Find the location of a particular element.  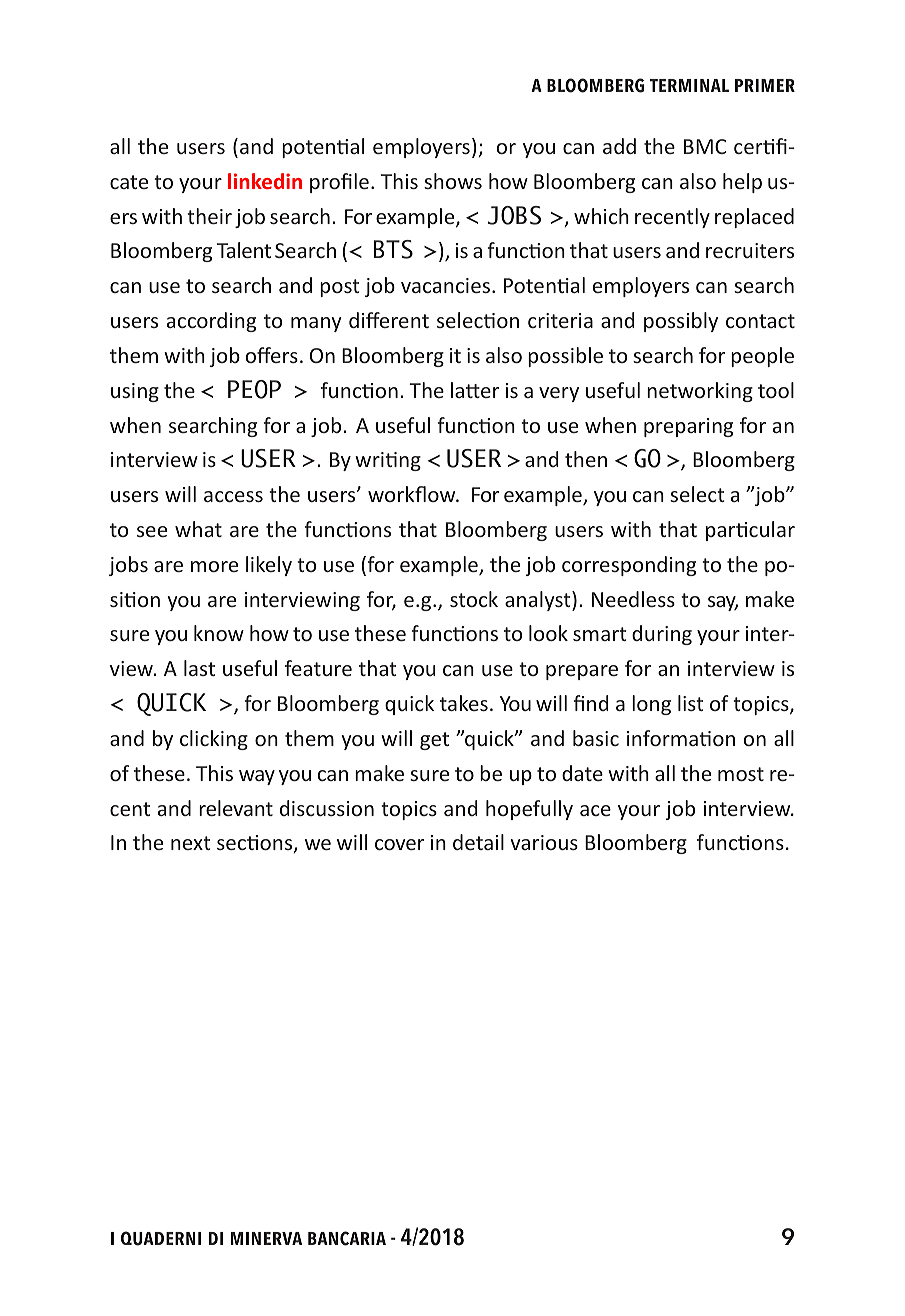

various is located at coordinates (544, 842).
